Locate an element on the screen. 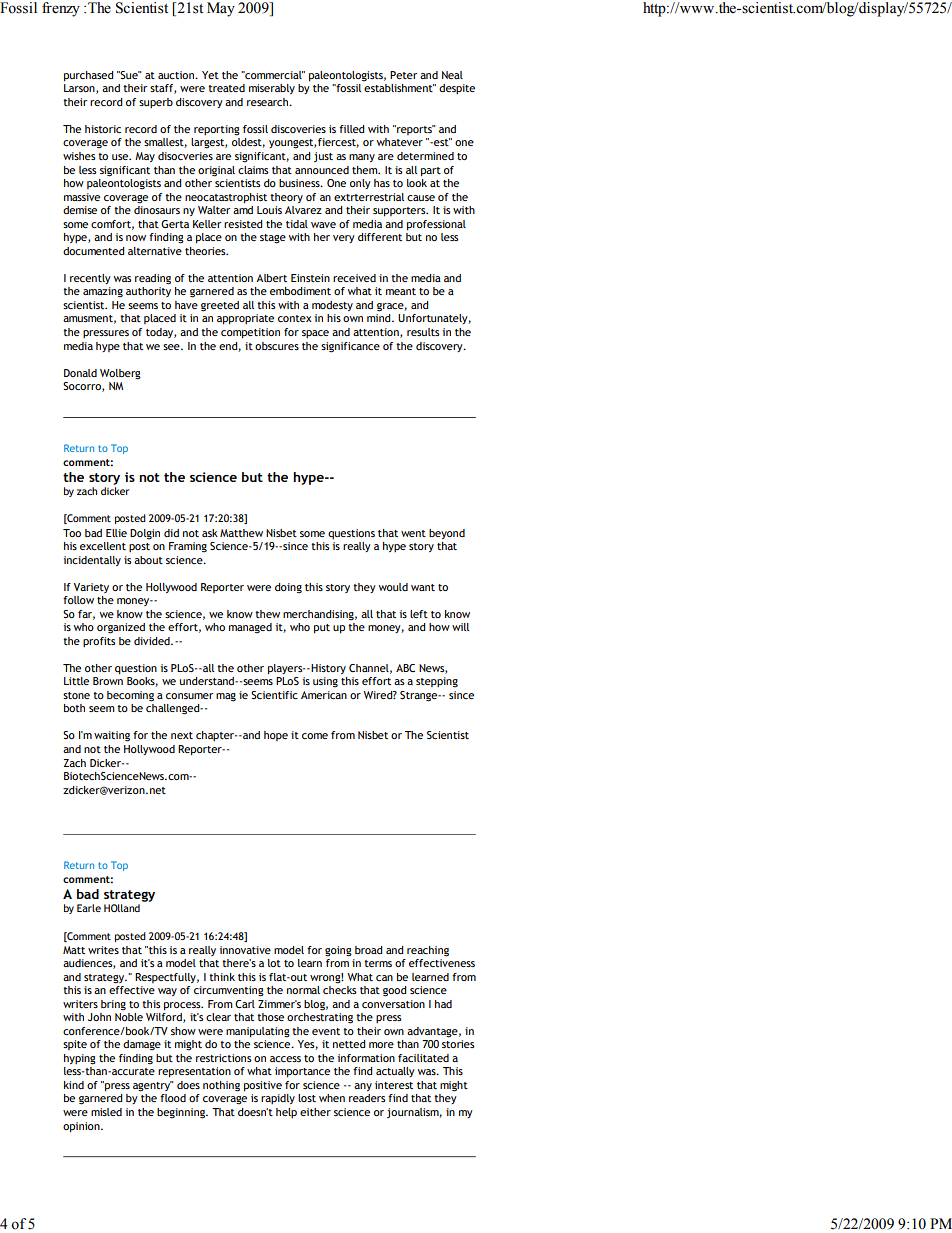 The height and width of the screenshot is (1233, 952). interest is located at coordinates (394, 1085).
